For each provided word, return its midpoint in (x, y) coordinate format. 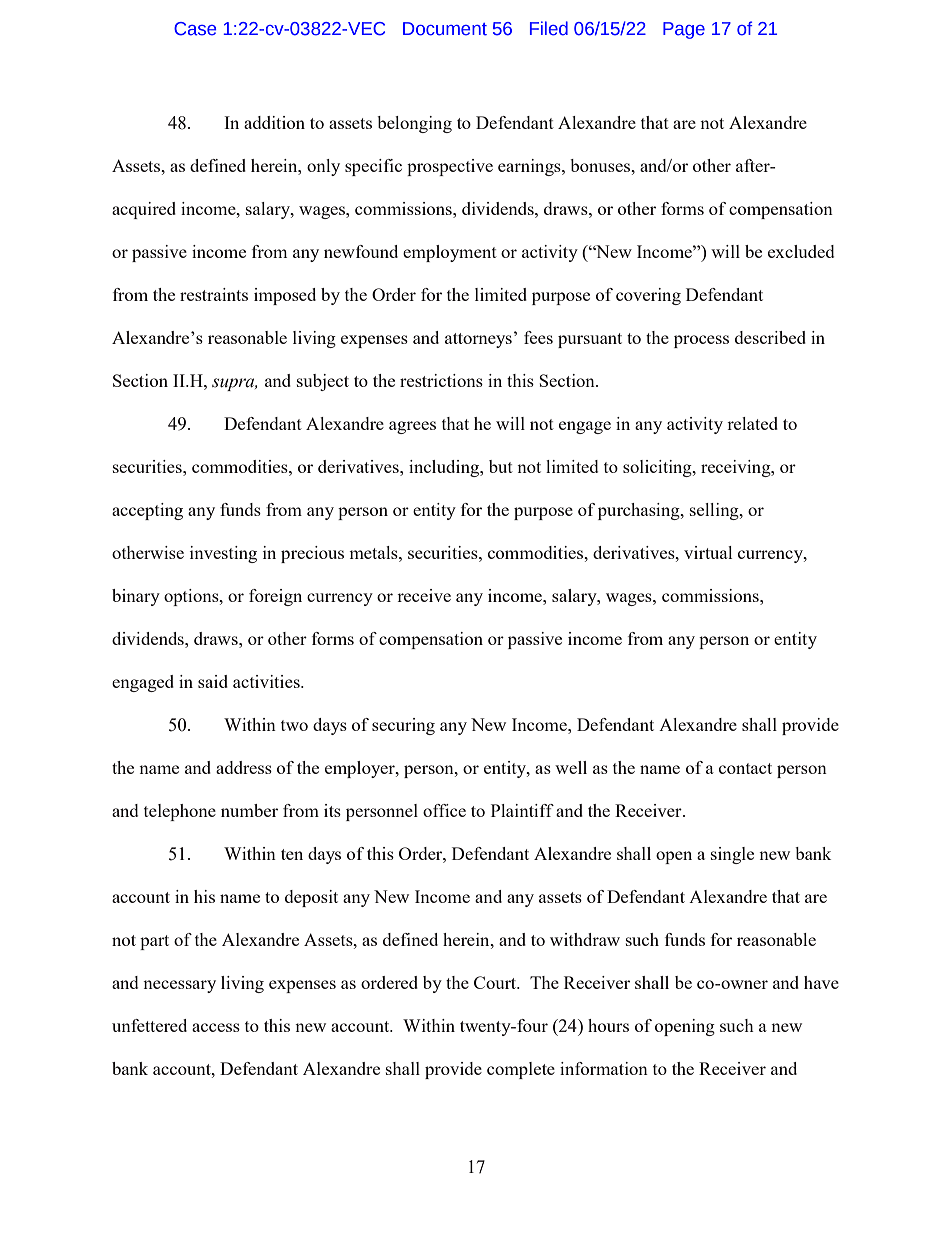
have (821, 982)
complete (521, 1070)
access (216, 1027)
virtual (708, 552)
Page (684, 30)
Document (445, 29)
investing (223, 554)
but (501, 466)
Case (195, 29)
